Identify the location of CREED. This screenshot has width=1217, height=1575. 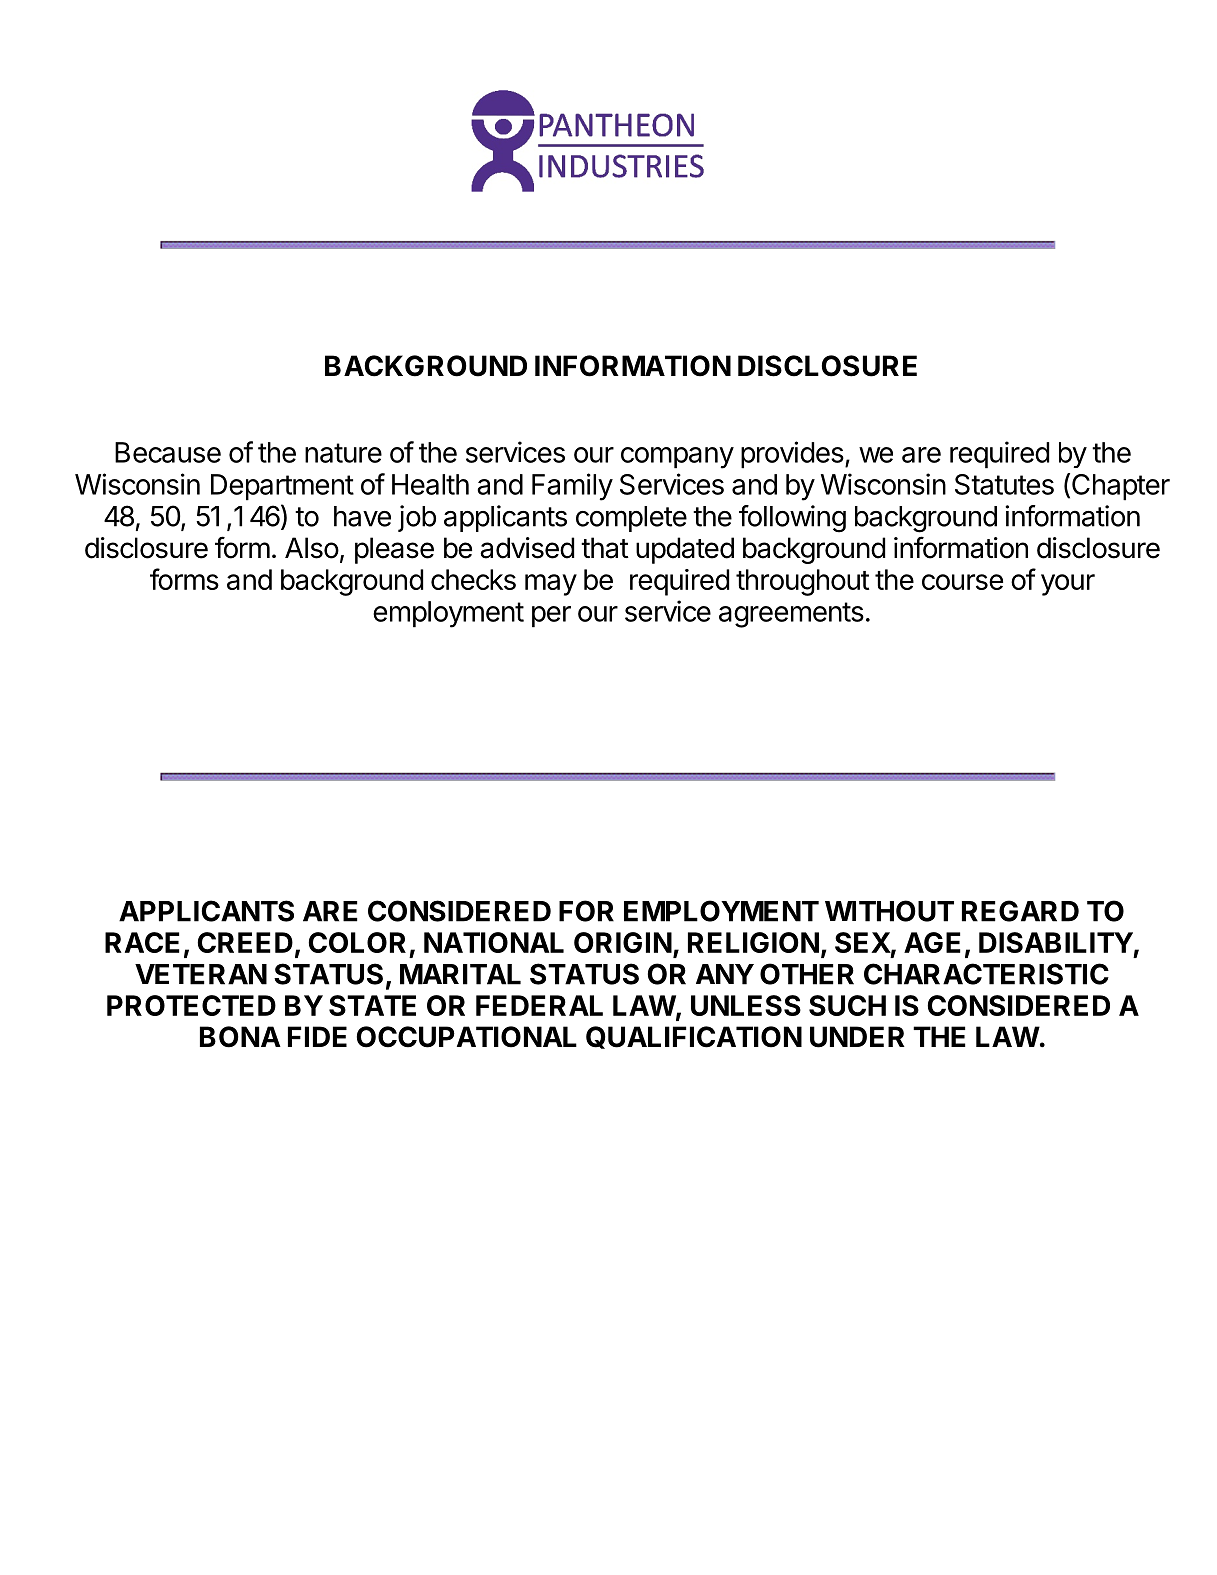
(245, 942).
